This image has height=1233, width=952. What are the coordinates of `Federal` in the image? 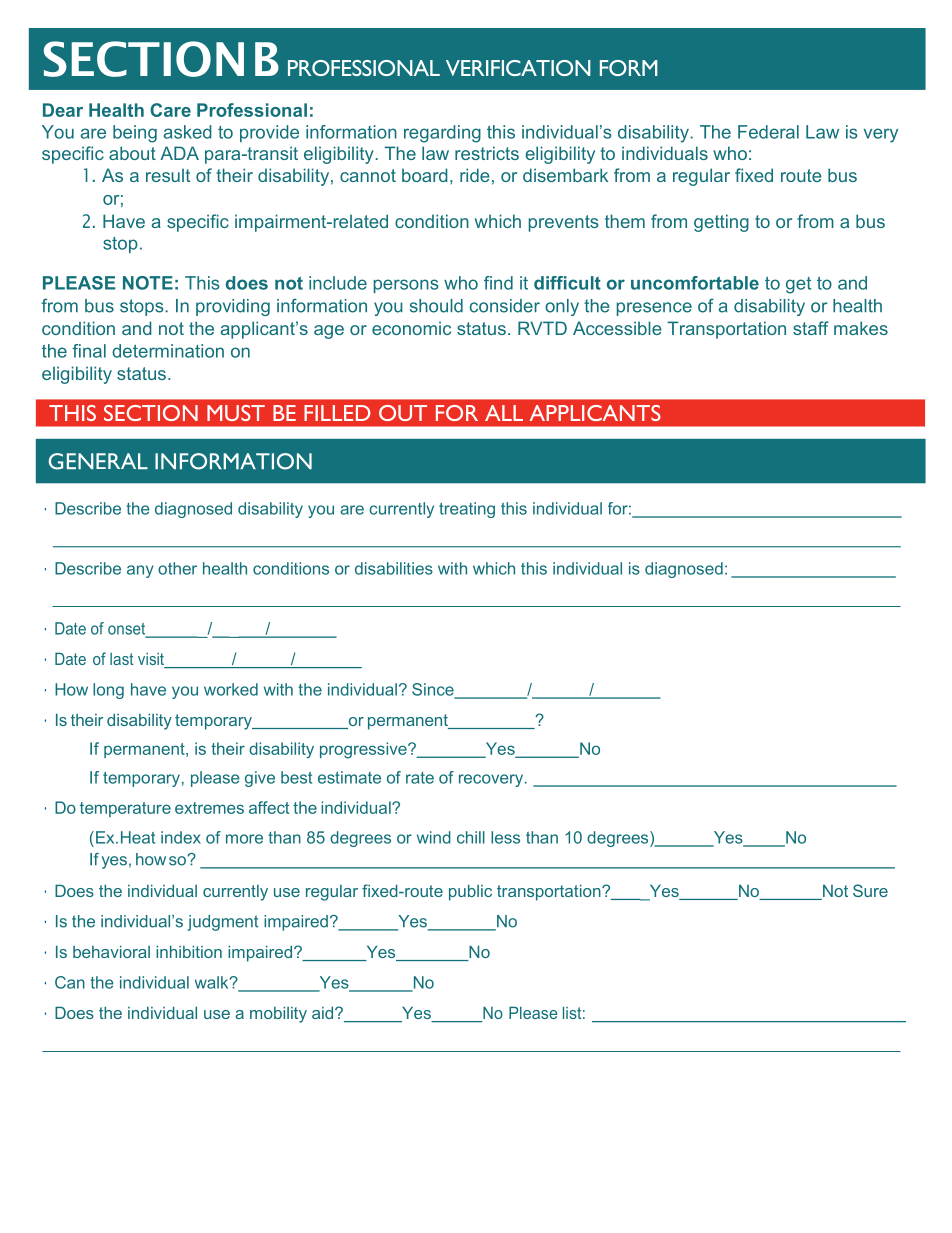 It's located at (768, 132).
